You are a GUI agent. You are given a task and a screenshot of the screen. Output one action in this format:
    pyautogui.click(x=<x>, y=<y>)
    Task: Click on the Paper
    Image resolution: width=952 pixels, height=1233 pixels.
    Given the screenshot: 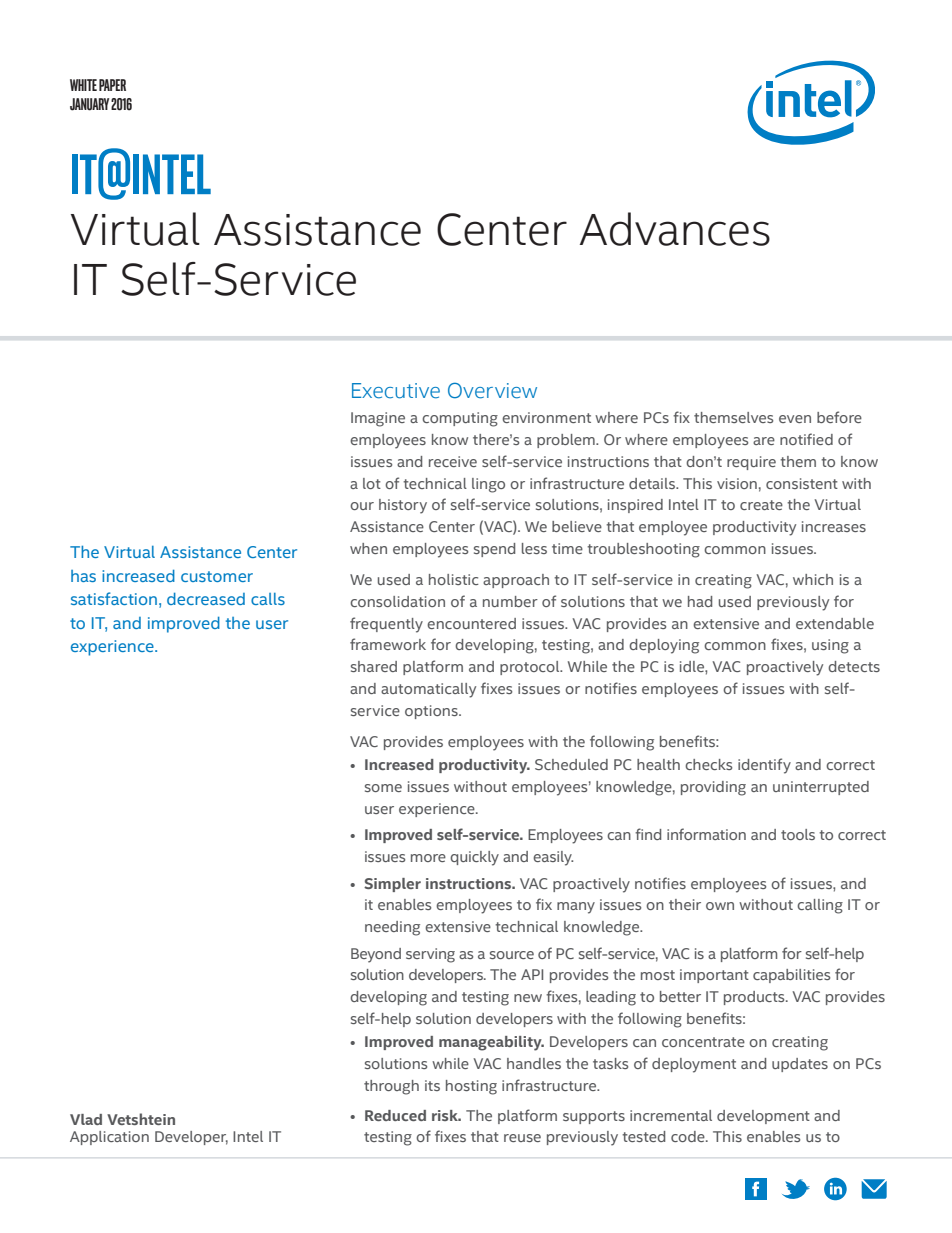 What is the action you would take?
    pyautogui.click(x=112, y=85)
